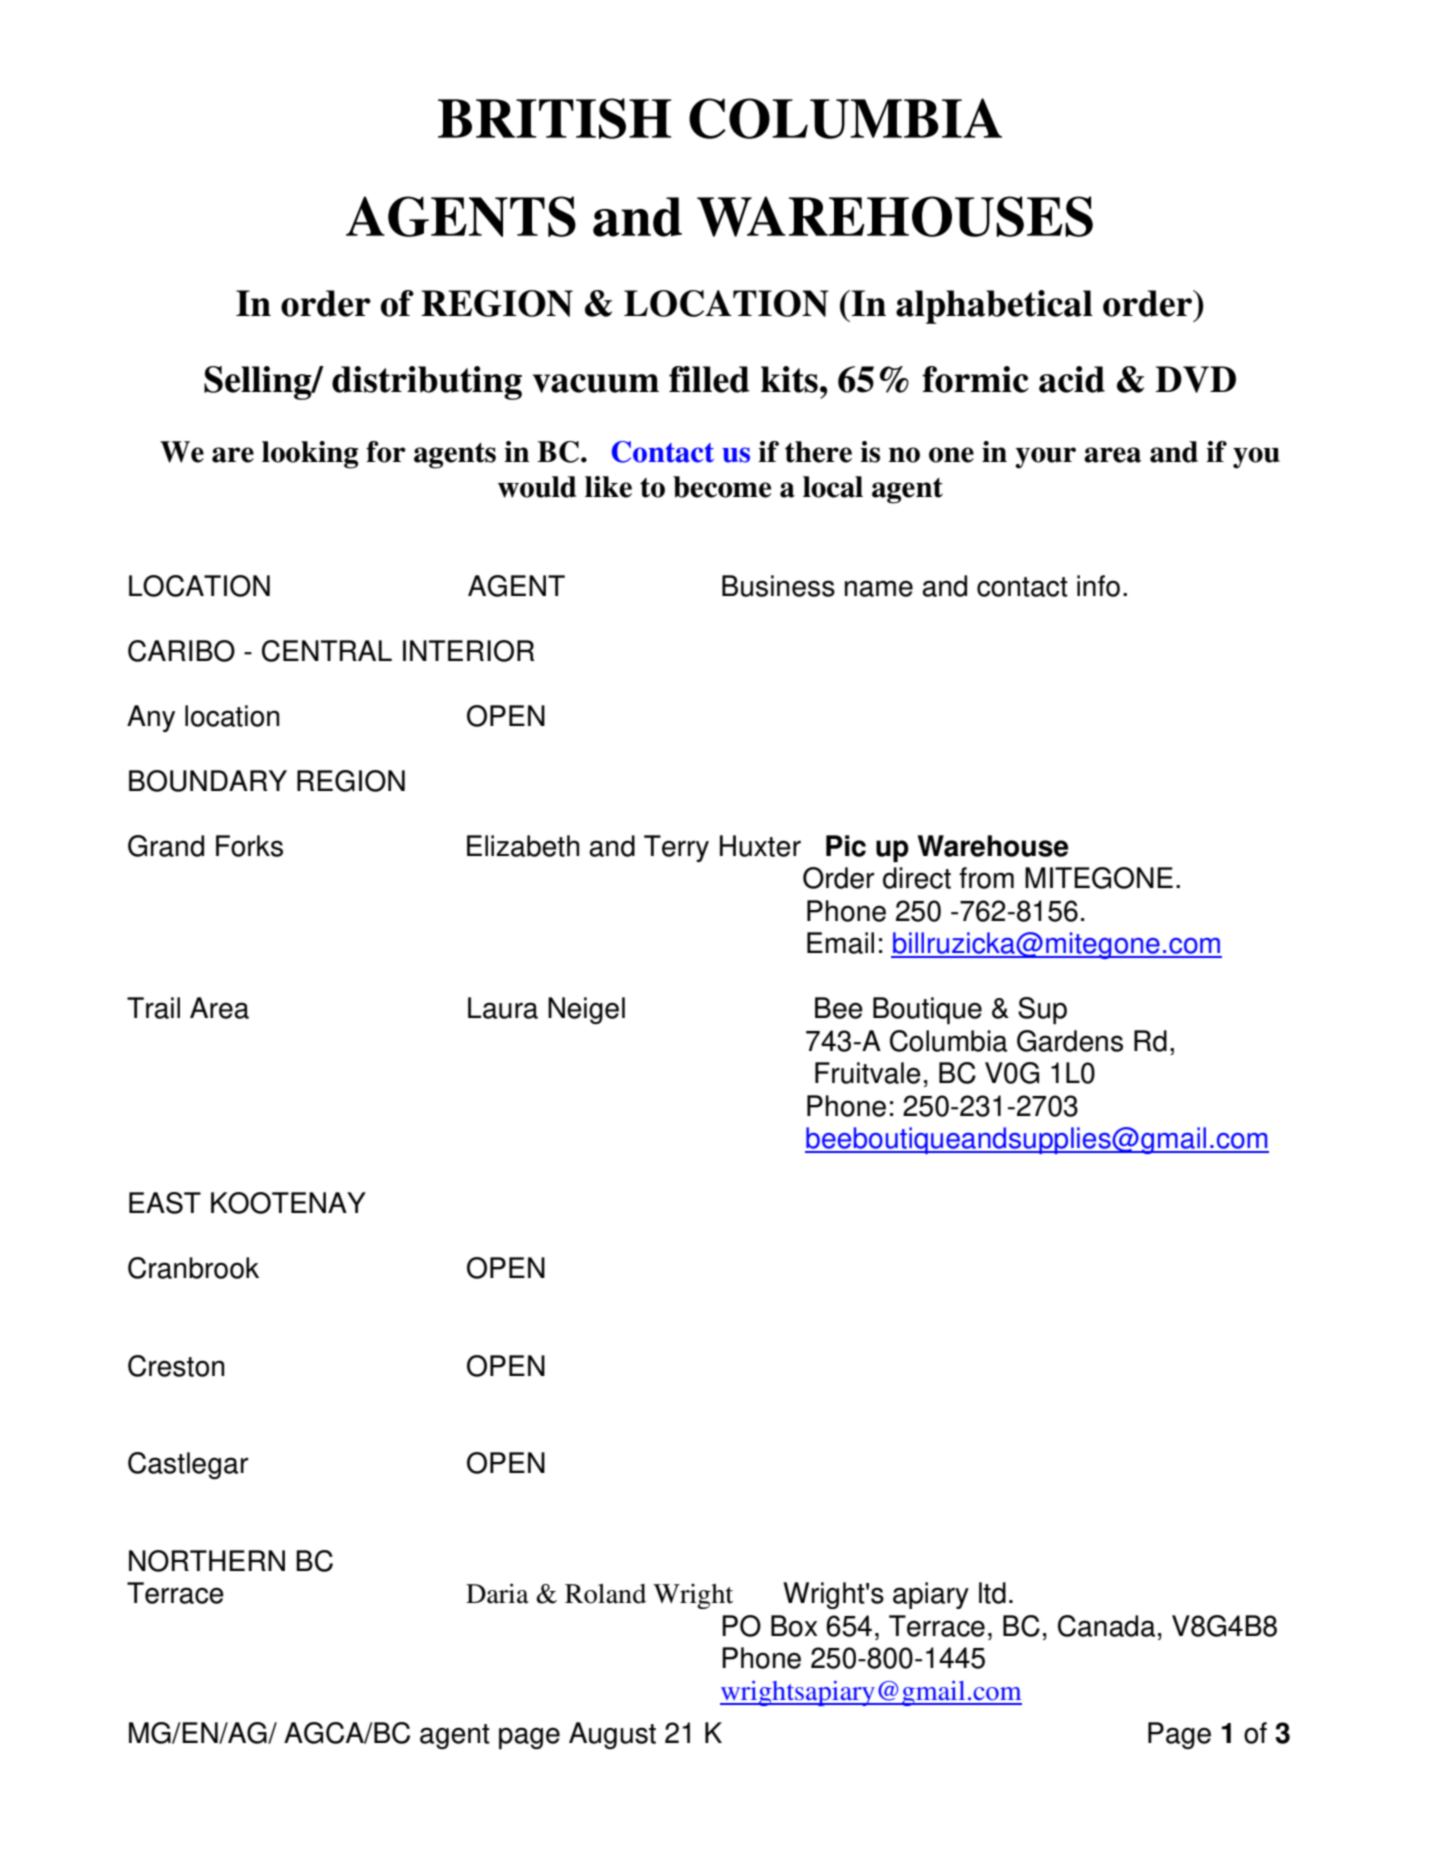 The height and width of the screenshot is (1865, 1441). I want to click on alphabetical, so click(994, 307).
